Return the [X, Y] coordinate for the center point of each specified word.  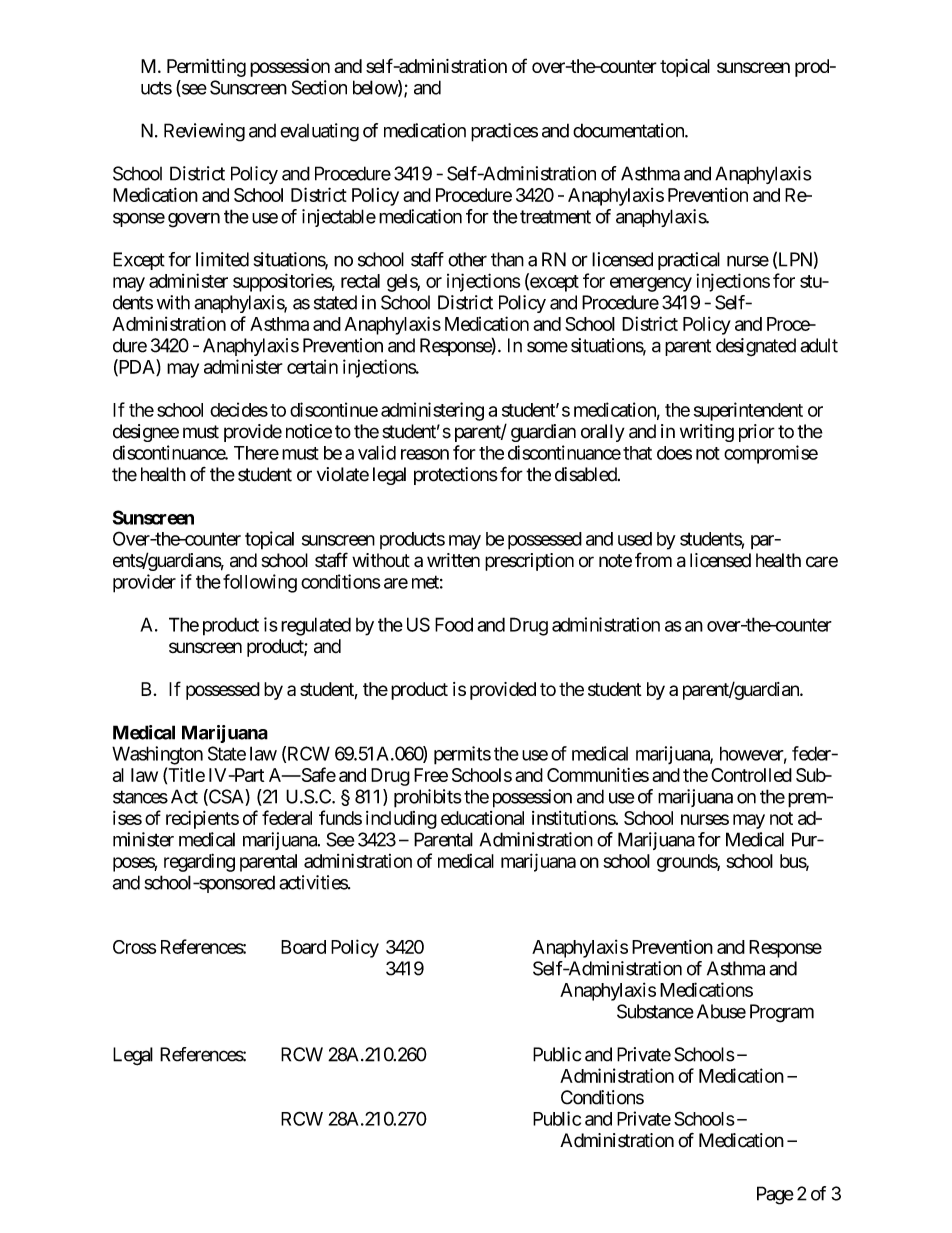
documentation [629, 130]
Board [303, 947]
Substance [655, 1011]
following [260, 583]
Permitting [206, 68]
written [453, 560]
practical [689, 261]
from [653, 560]
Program [782, 1013]
